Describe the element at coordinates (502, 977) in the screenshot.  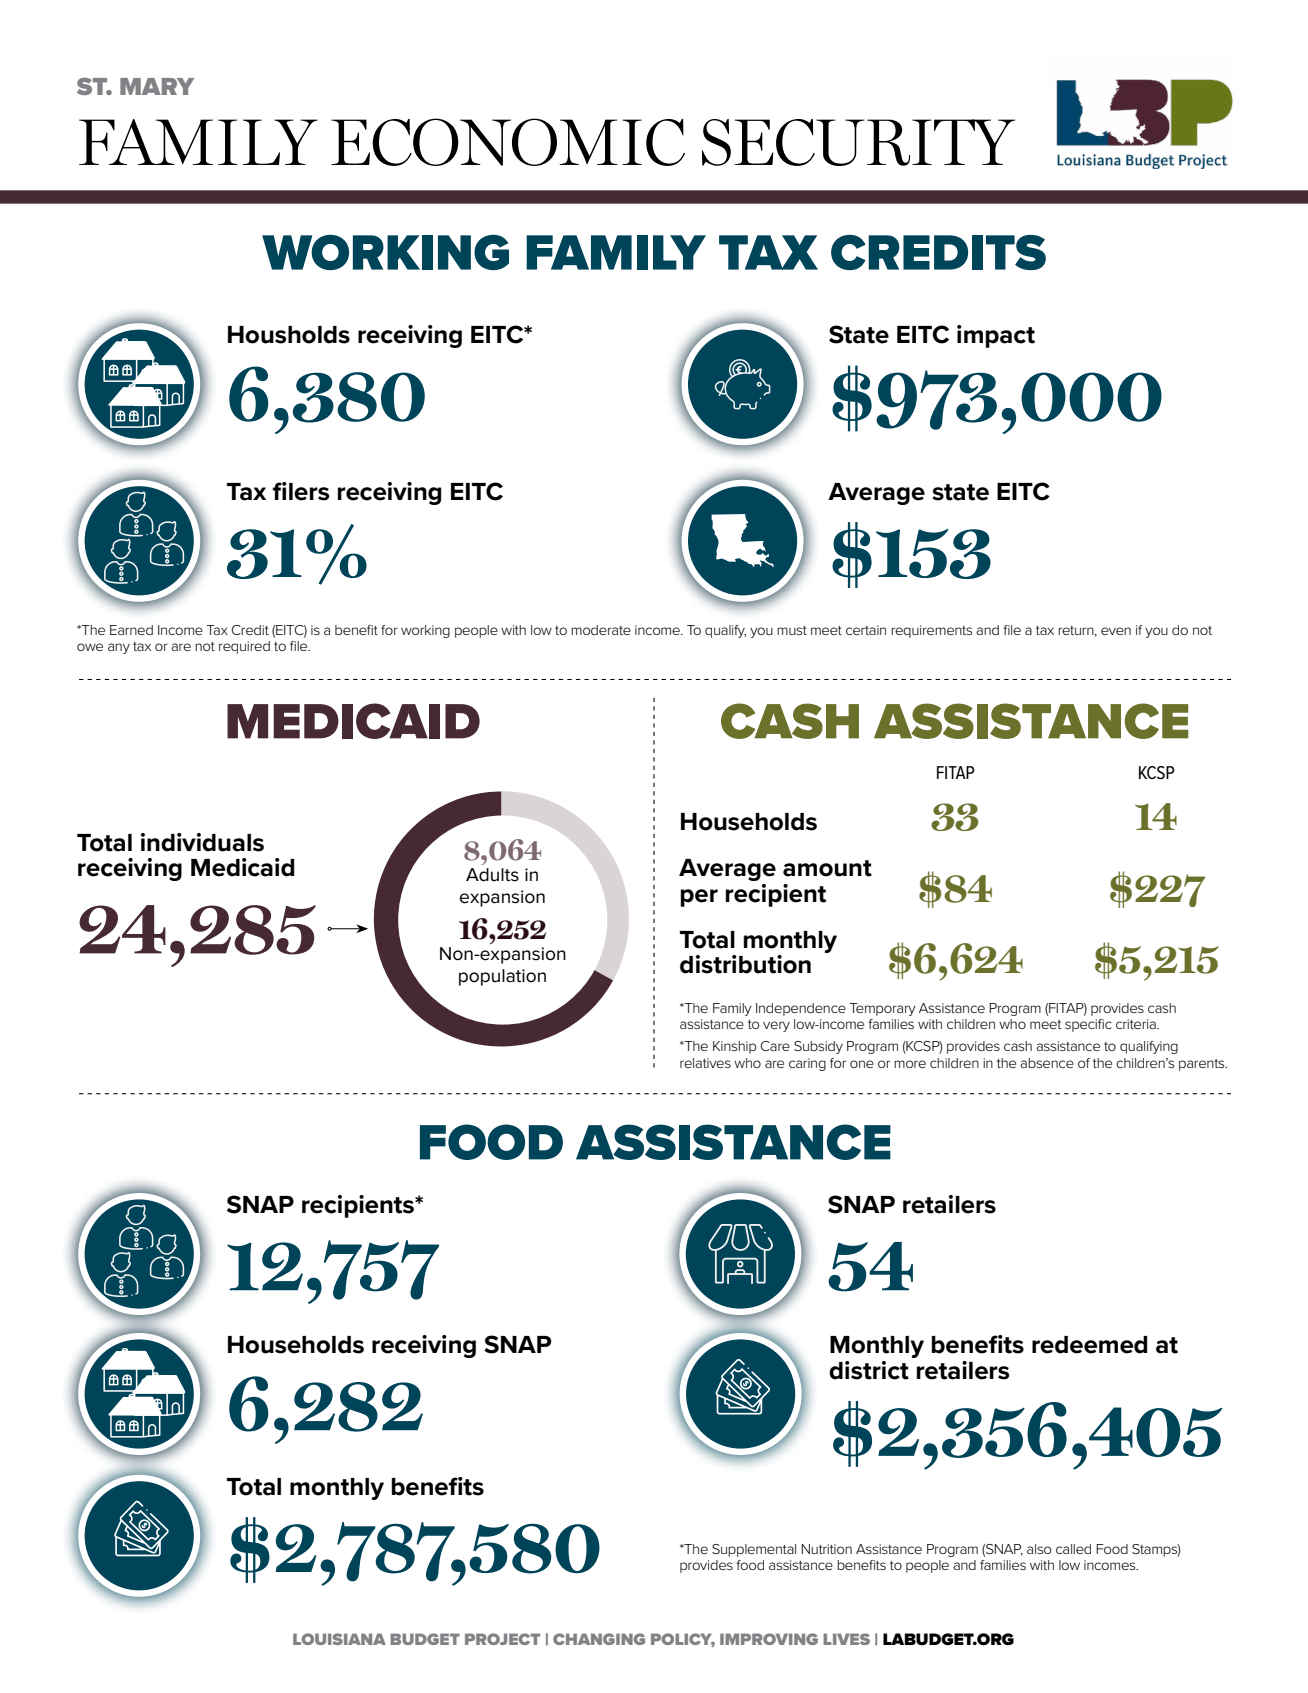
I see `population` at that location.
